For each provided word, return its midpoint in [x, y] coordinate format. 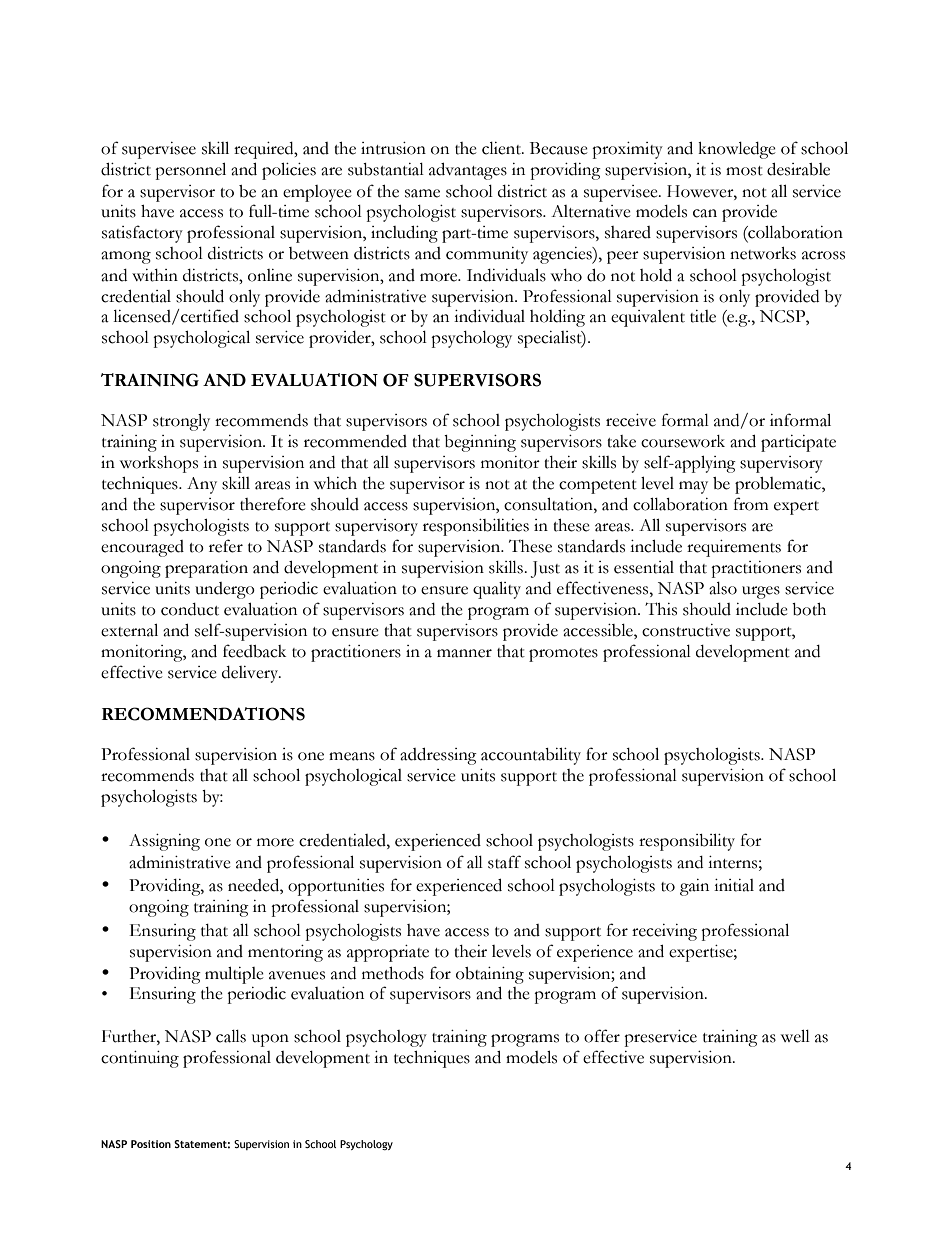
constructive [686, 630]
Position [151, 1144]
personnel [190, 171]
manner [464, 653]
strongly [181, 422]
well [795, 1036]
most [744, 171]
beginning [480, 443]
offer [602, 1036]
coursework [683, 441]
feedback [254, 651]
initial [734, 885]
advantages [468, 171]
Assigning [164, 842]
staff [504, 862]
